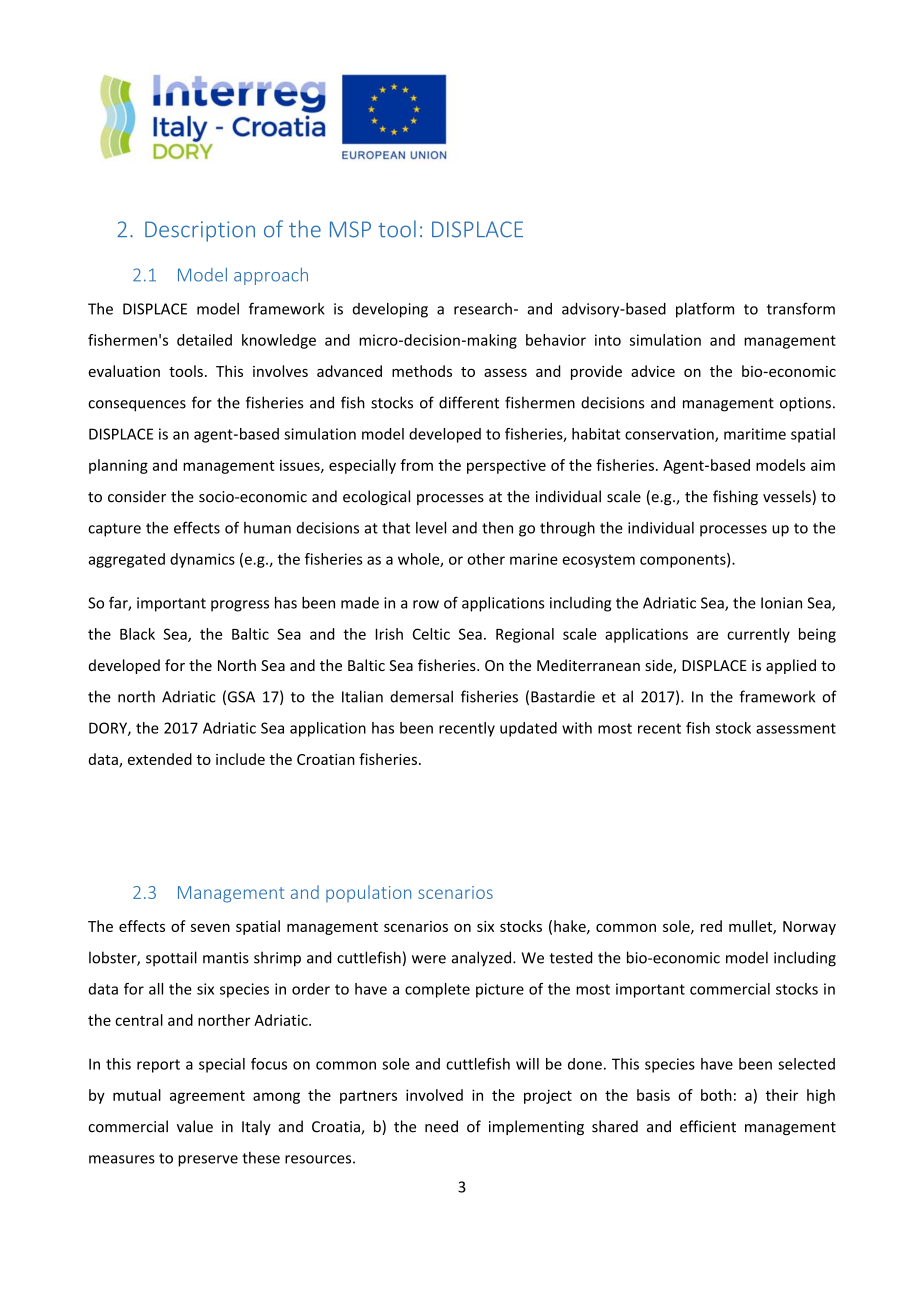  Describe the element at coordinates (118, 466) in the document. I see `planning` at that location.
